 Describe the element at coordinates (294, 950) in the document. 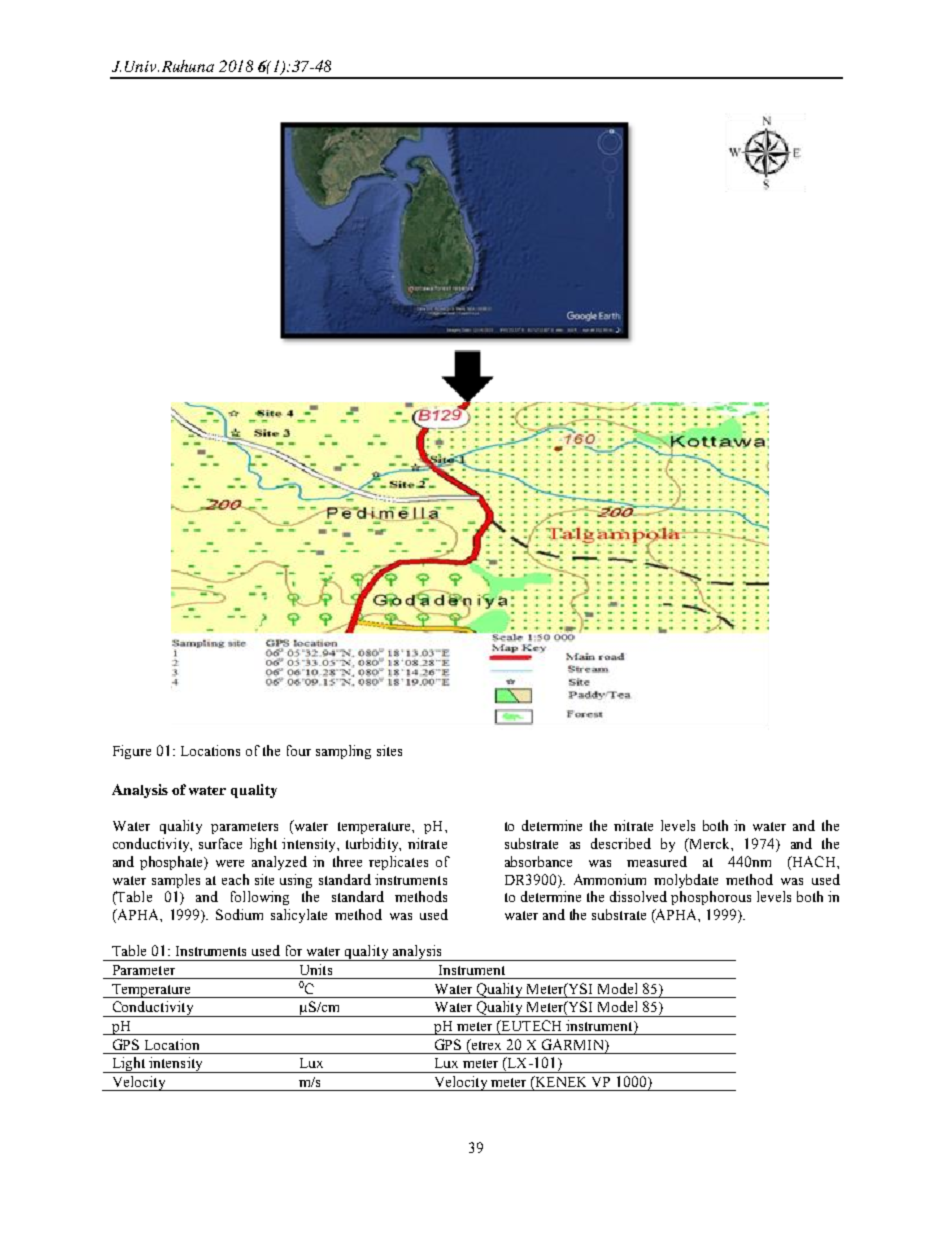

I see `for` at that location.
